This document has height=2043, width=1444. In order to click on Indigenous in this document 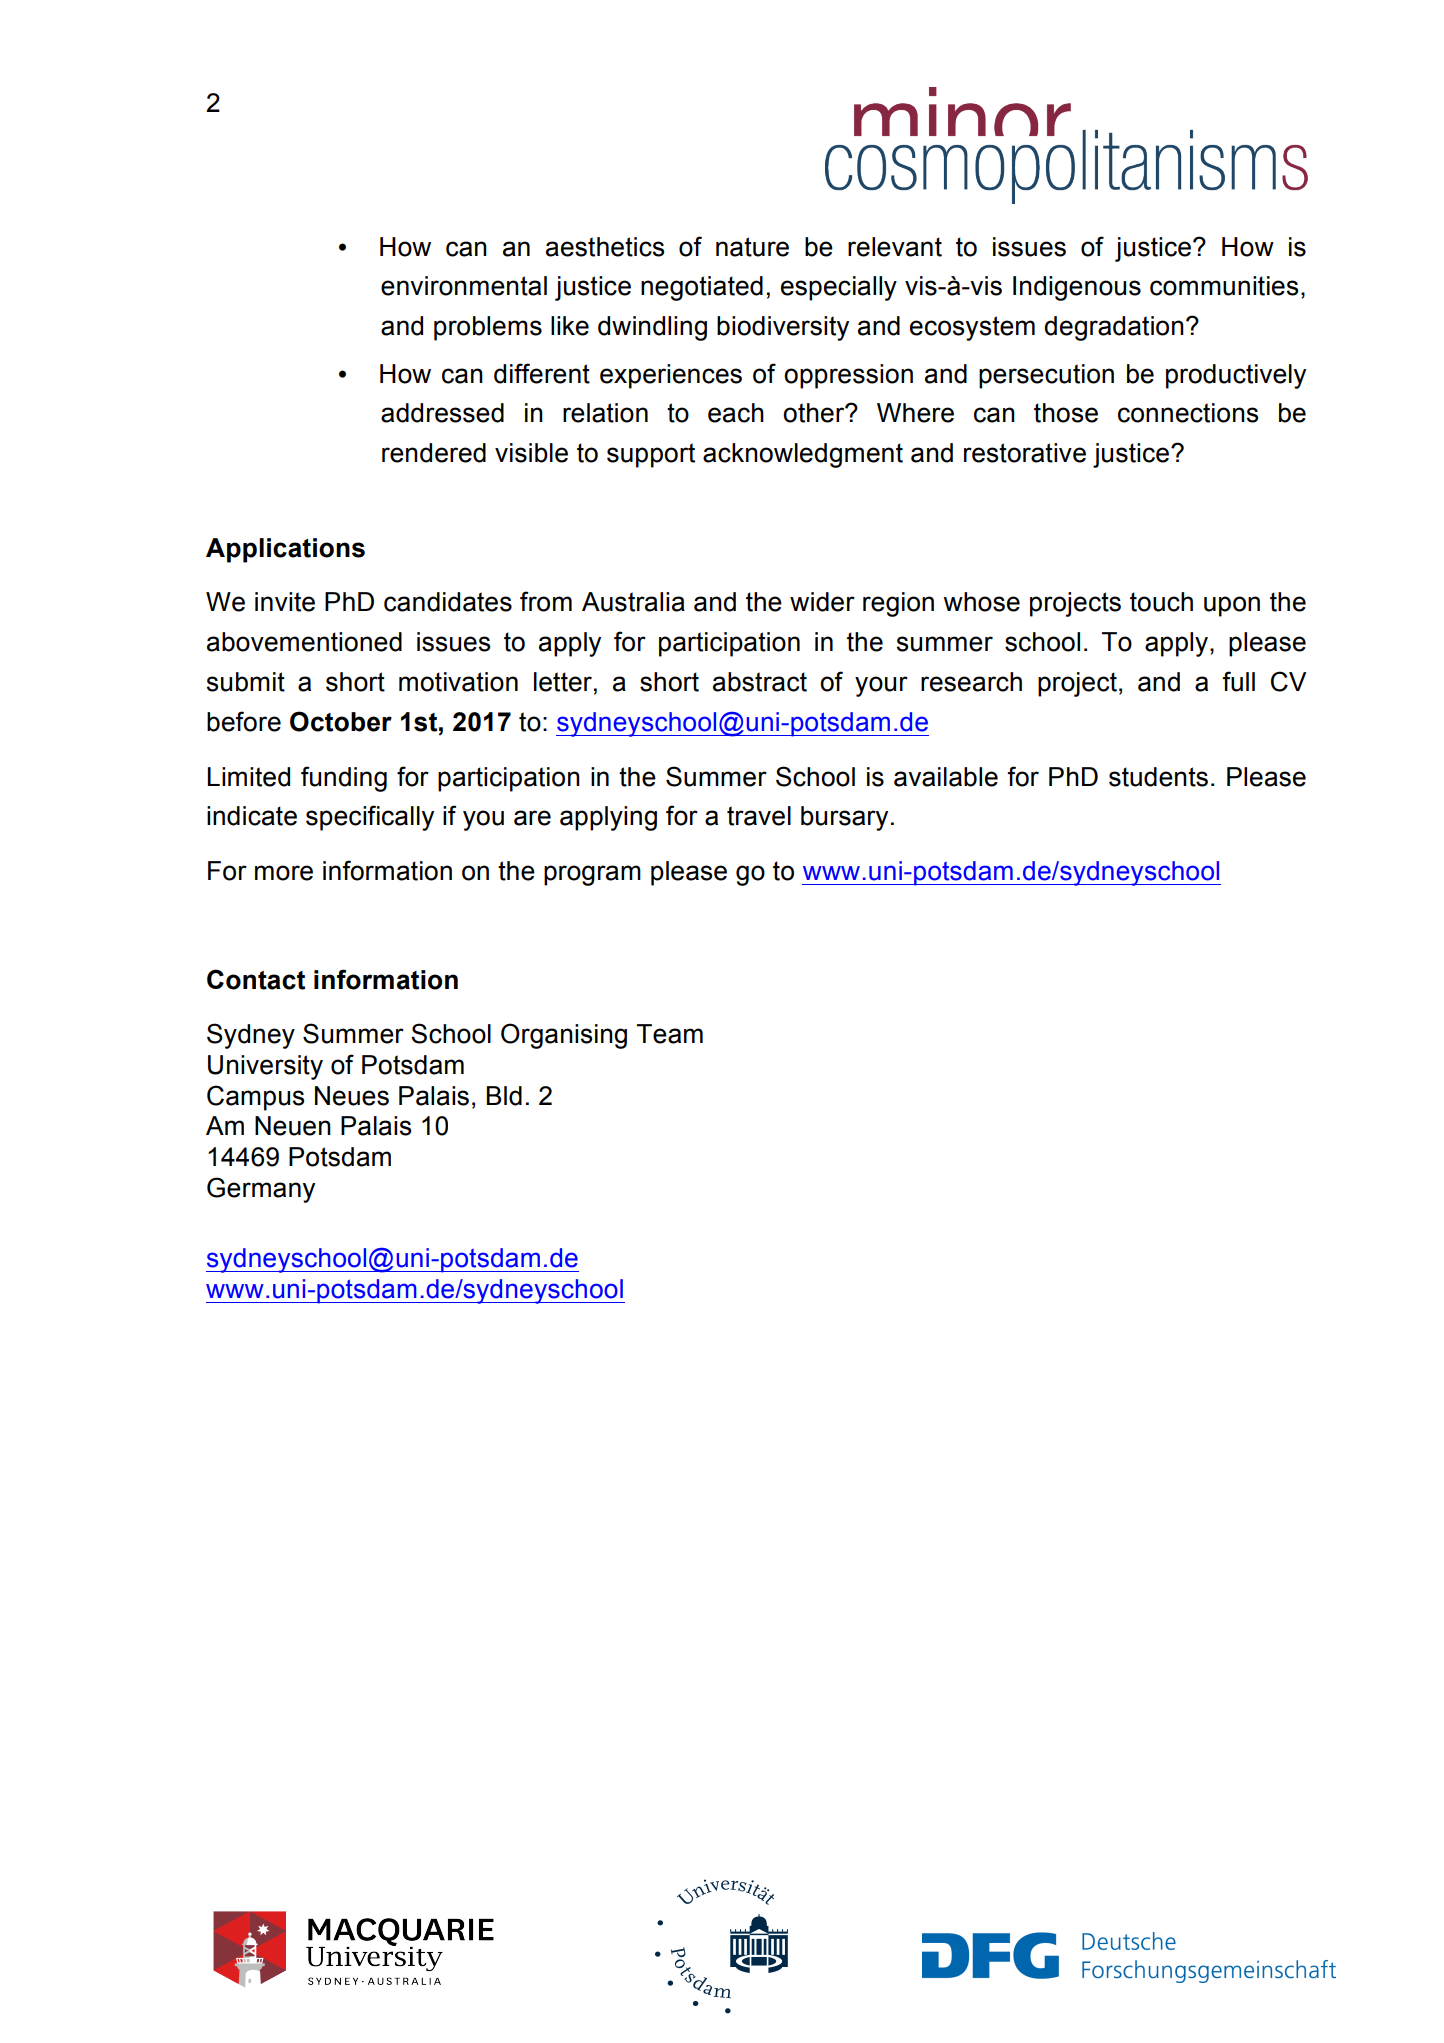, I will do `click(1077, 288)`.
